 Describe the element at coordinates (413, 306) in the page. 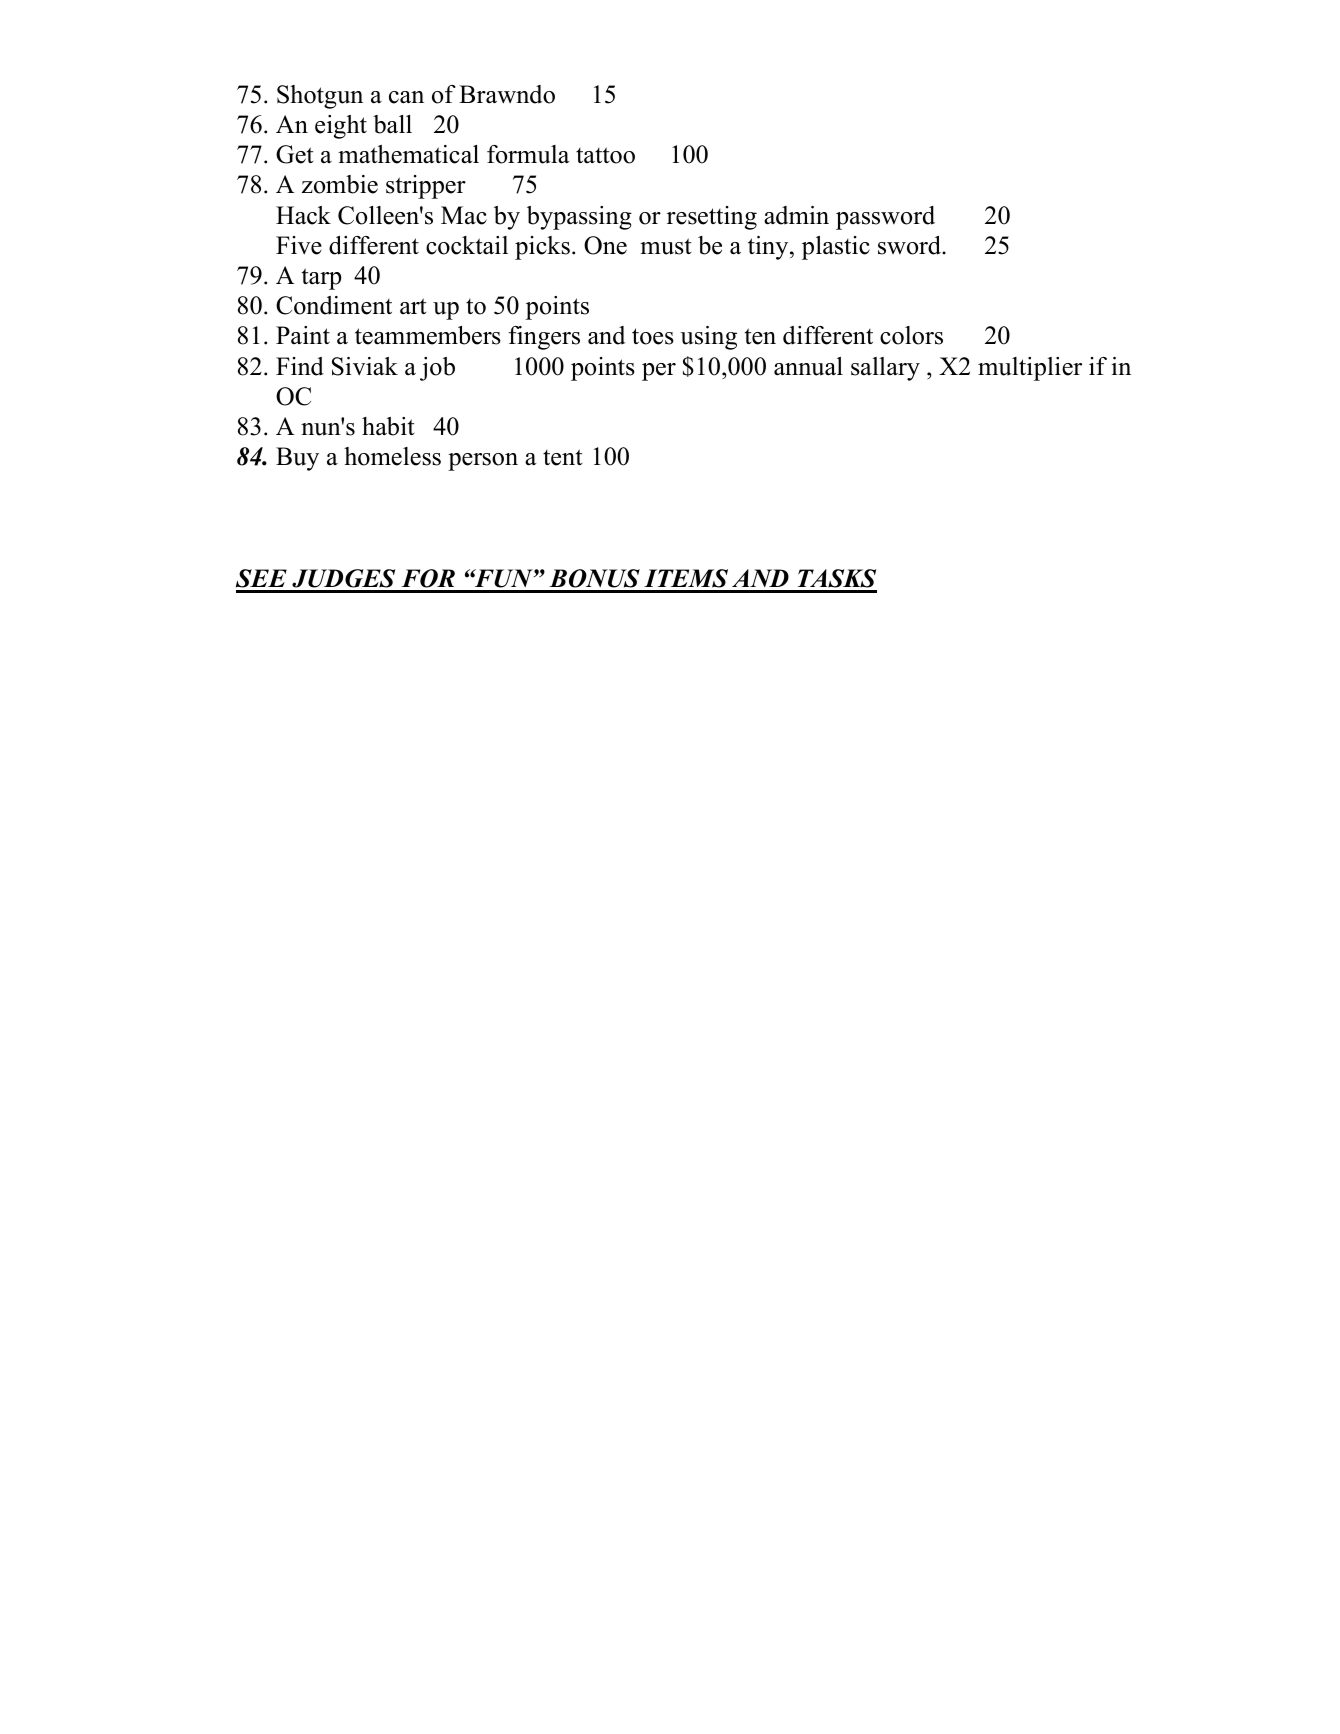

I see `art` at that location.
